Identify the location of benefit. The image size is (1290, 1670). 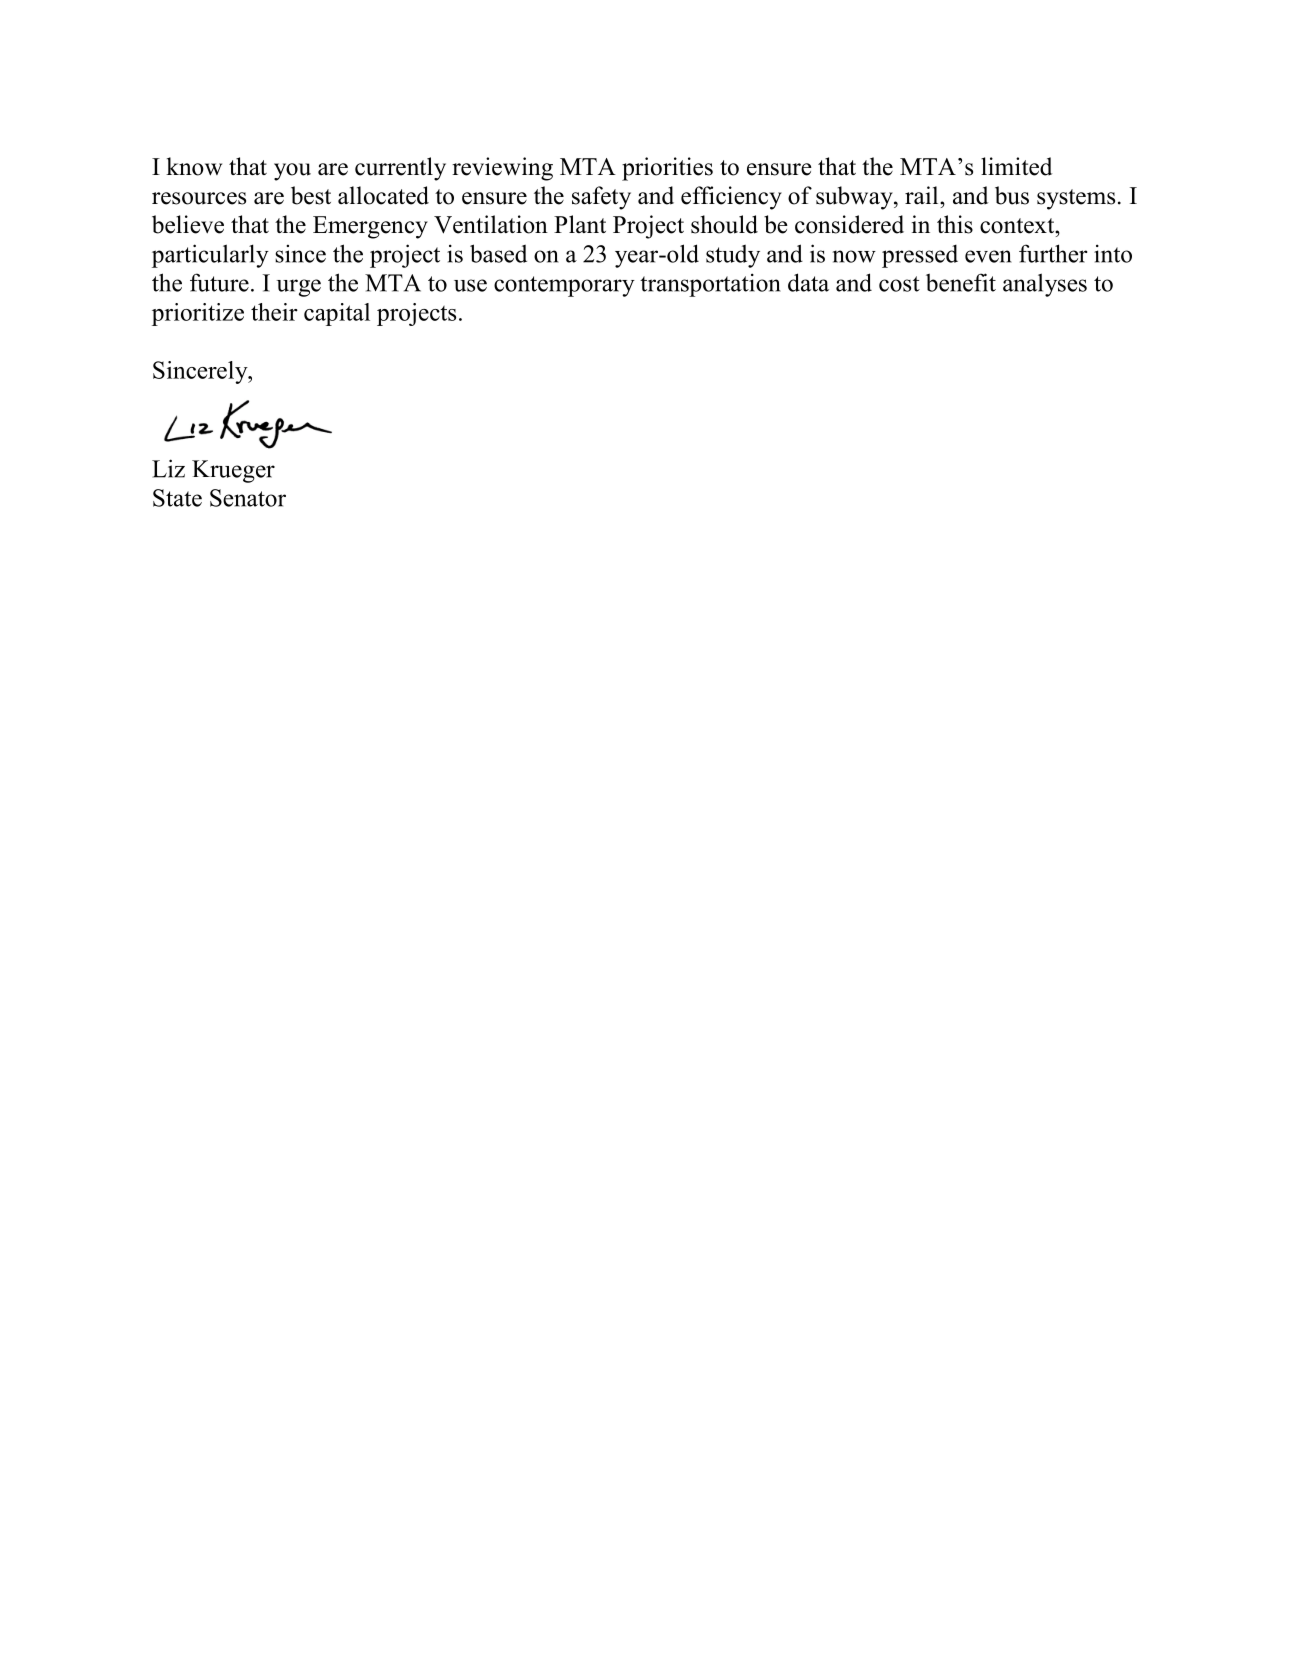
(961, 282).
